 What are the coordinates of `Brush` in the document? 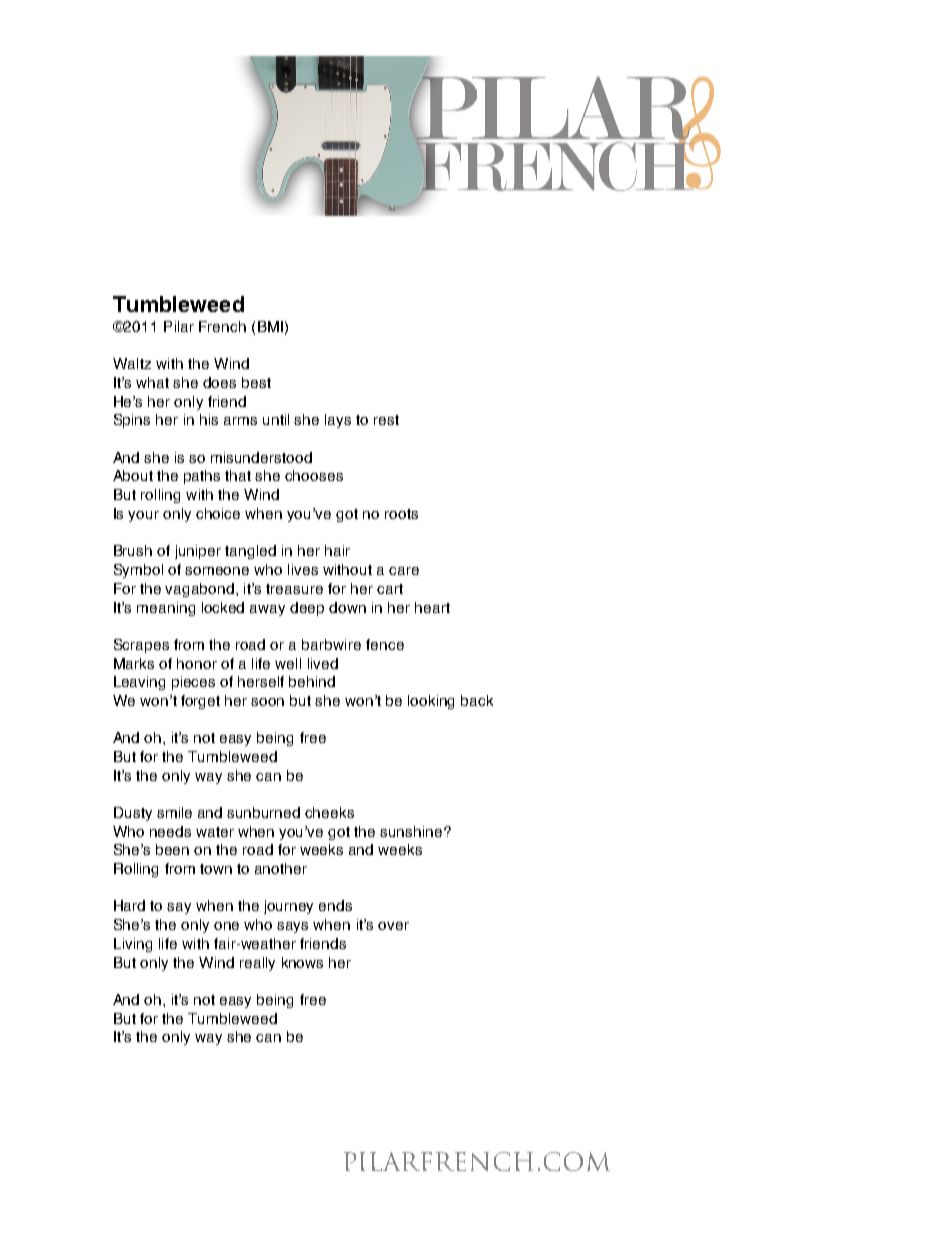 It's located at (133, 550).
